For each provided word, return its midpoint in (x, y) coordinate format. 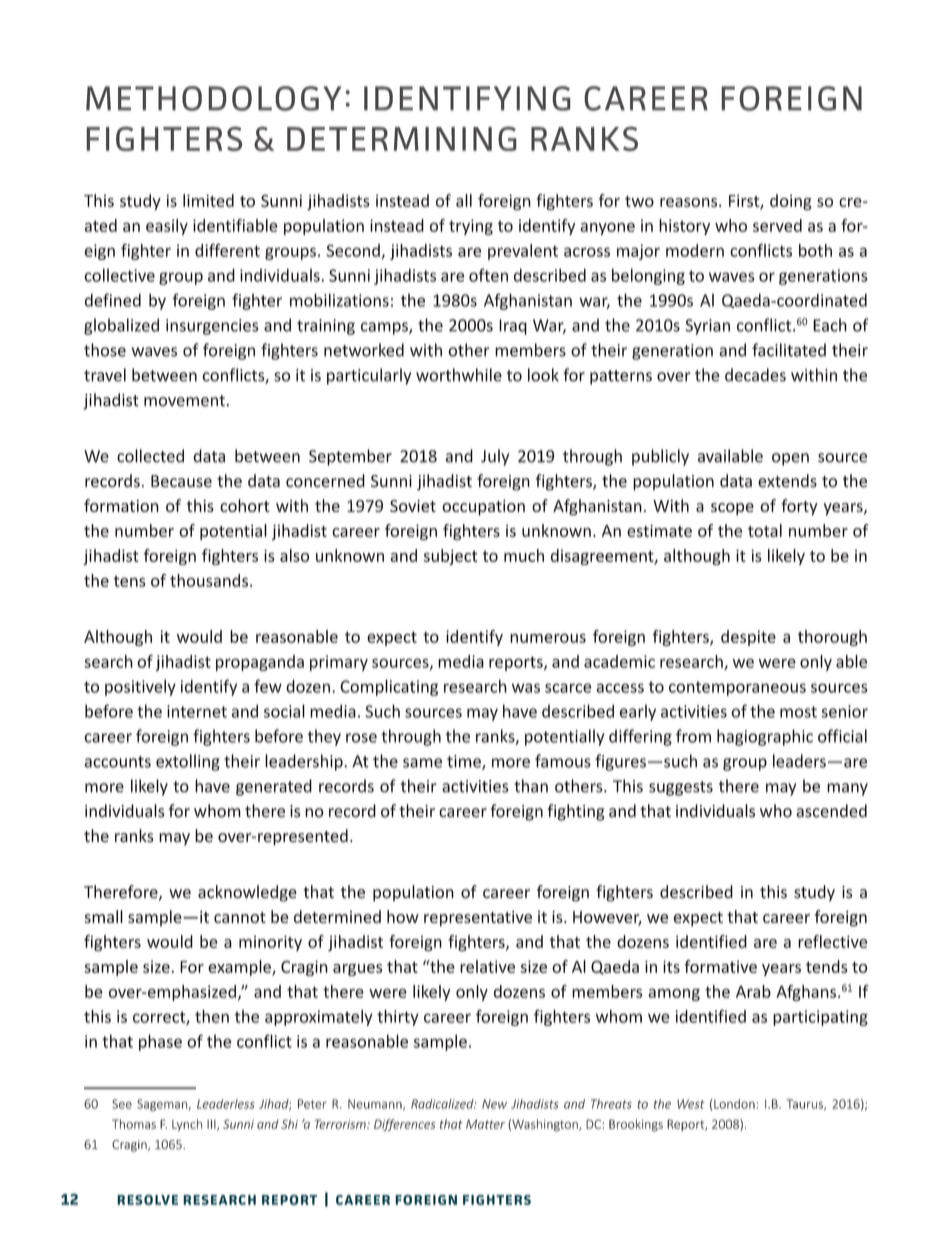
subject (451, 557)
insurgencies (212, 327)
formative (720, 966)
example (240, 968)
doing (791, 202)
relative (487, 966)
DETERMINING (401, 139)
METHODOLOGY (213, 98)
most (798, 712)
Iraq (513, 327)
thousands (210, 580)
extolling (188, 762)
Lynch (187, 1125)
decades (755, 375)
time (465, 762)
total (765, 530)
